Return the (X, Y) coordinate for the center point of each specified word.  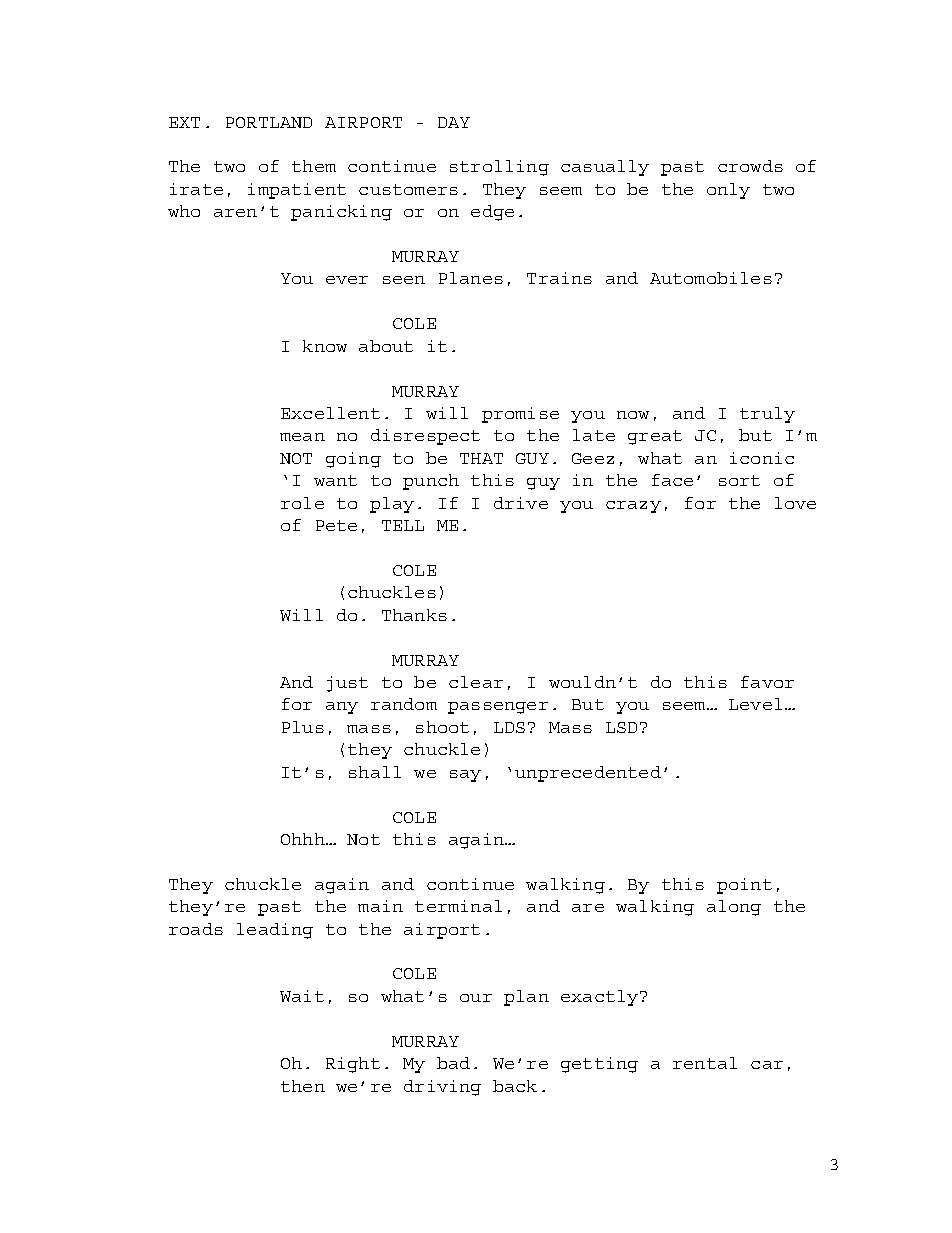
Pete (336, 525)
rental (705, 1063)
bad (453, 1063)
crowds (750, 166)
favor (767, 682)
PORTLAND (269, 122)
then (303, 1086)
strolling (499, 168)
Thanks (414, 615)
